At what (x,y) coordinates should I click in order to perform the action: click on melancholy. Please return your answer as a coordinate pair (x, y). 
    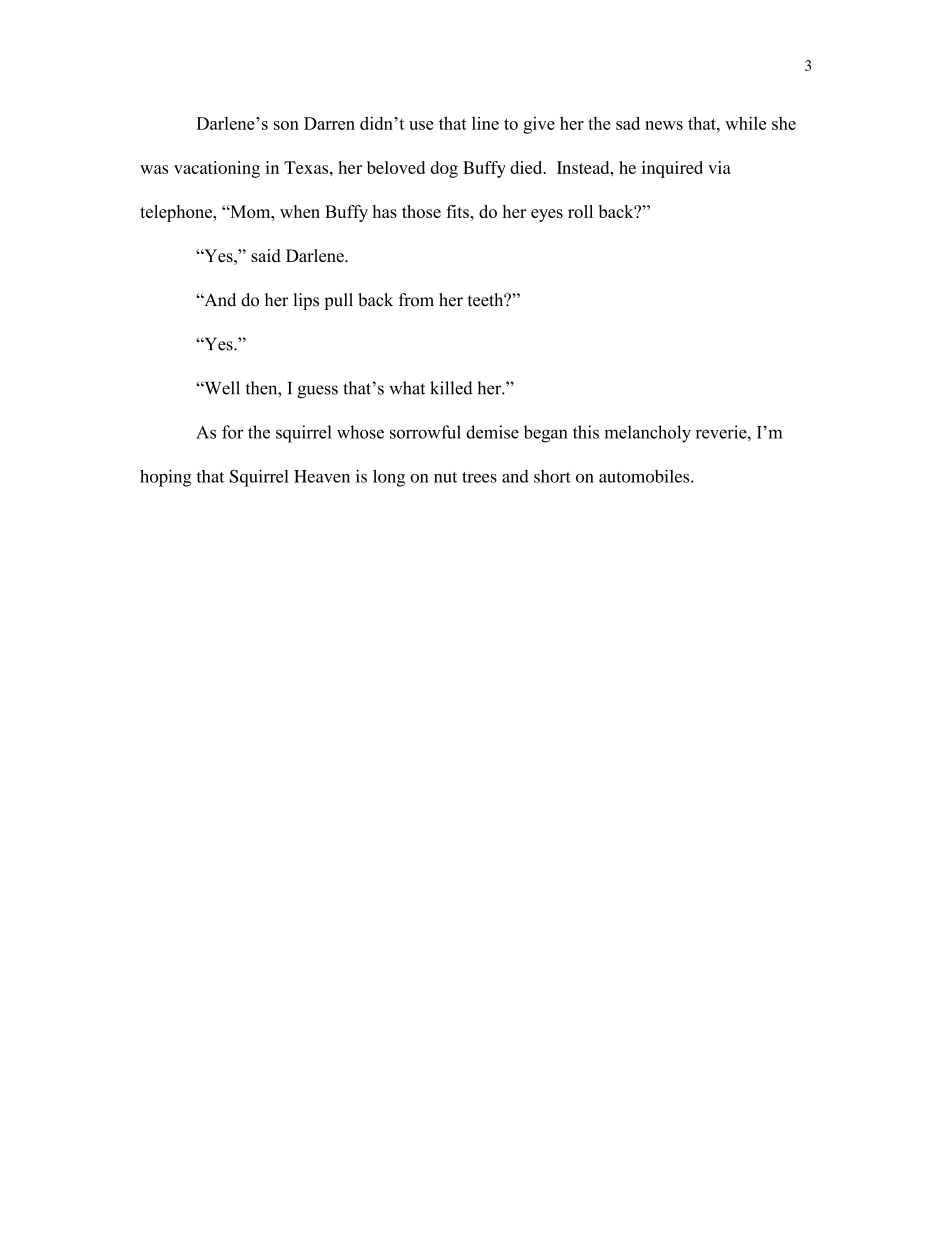
    Looking at the image, I should click on (647, 434).
